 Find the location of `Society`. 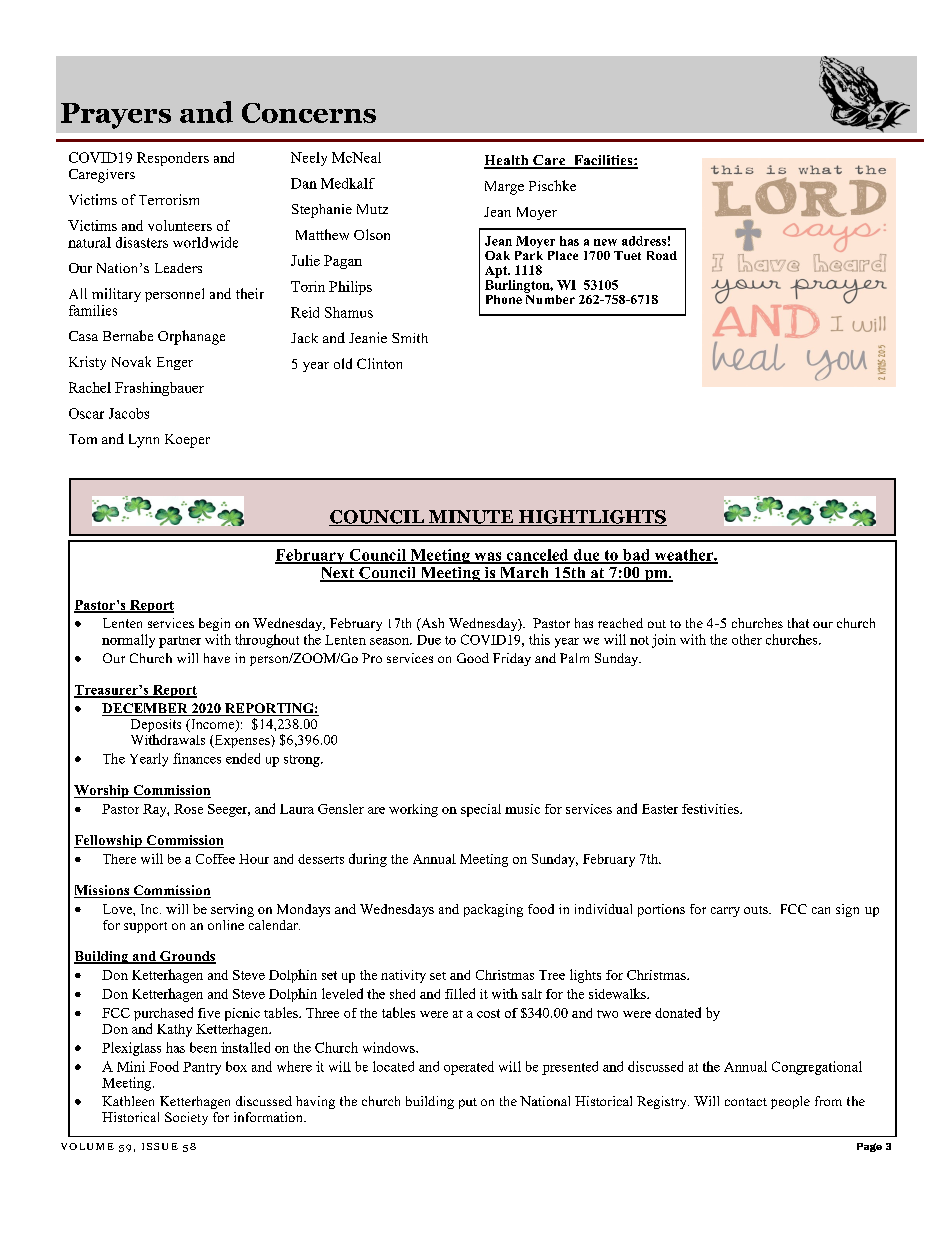

Society is located at coordinates (186, 1118).
